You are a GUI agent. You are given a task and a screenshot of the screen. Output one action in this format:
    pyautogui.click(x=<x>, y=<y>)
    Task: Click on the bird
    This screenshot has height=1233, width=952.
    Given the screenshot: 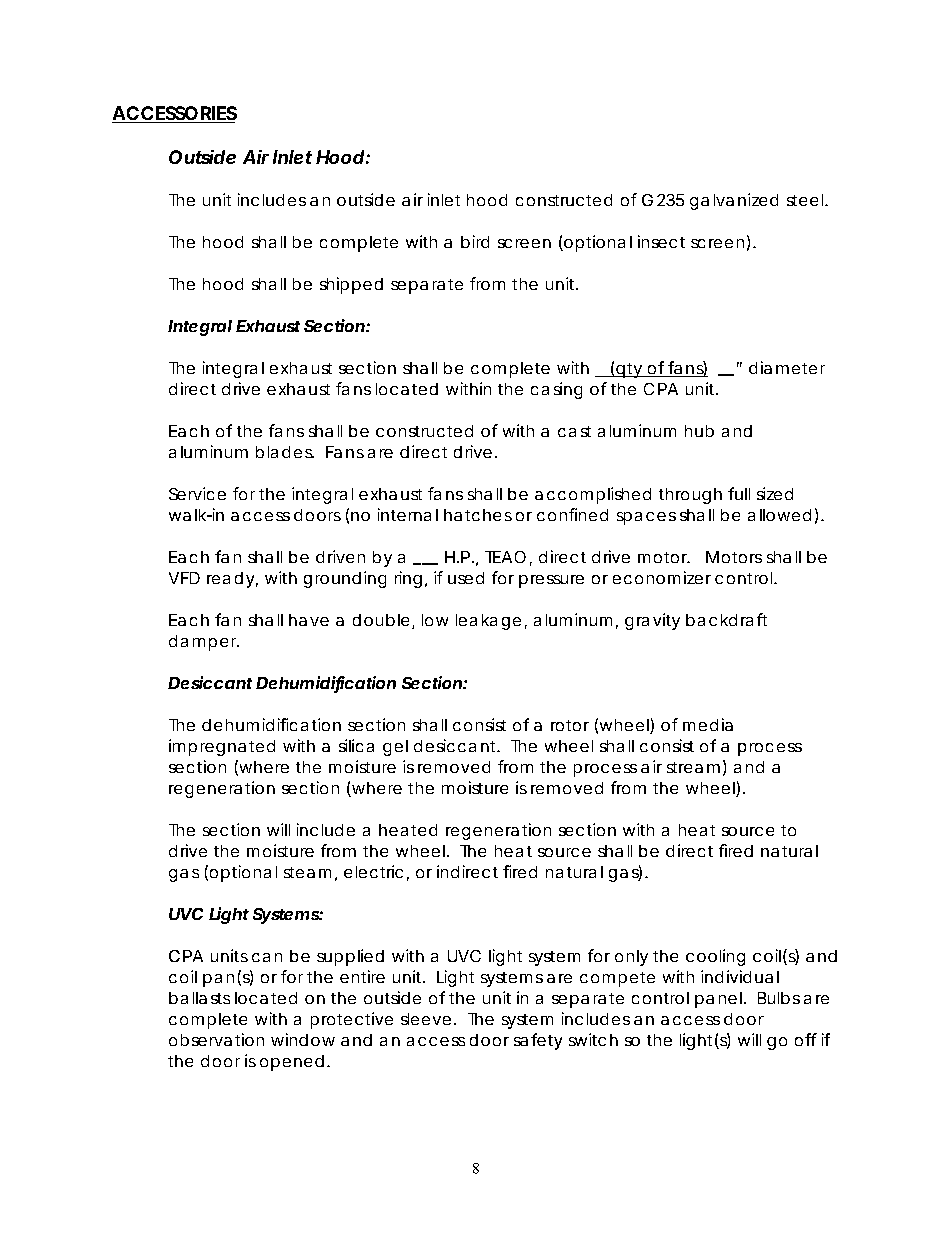 What is the action you would take?
    pyautogui.click(x=475, y=241)
